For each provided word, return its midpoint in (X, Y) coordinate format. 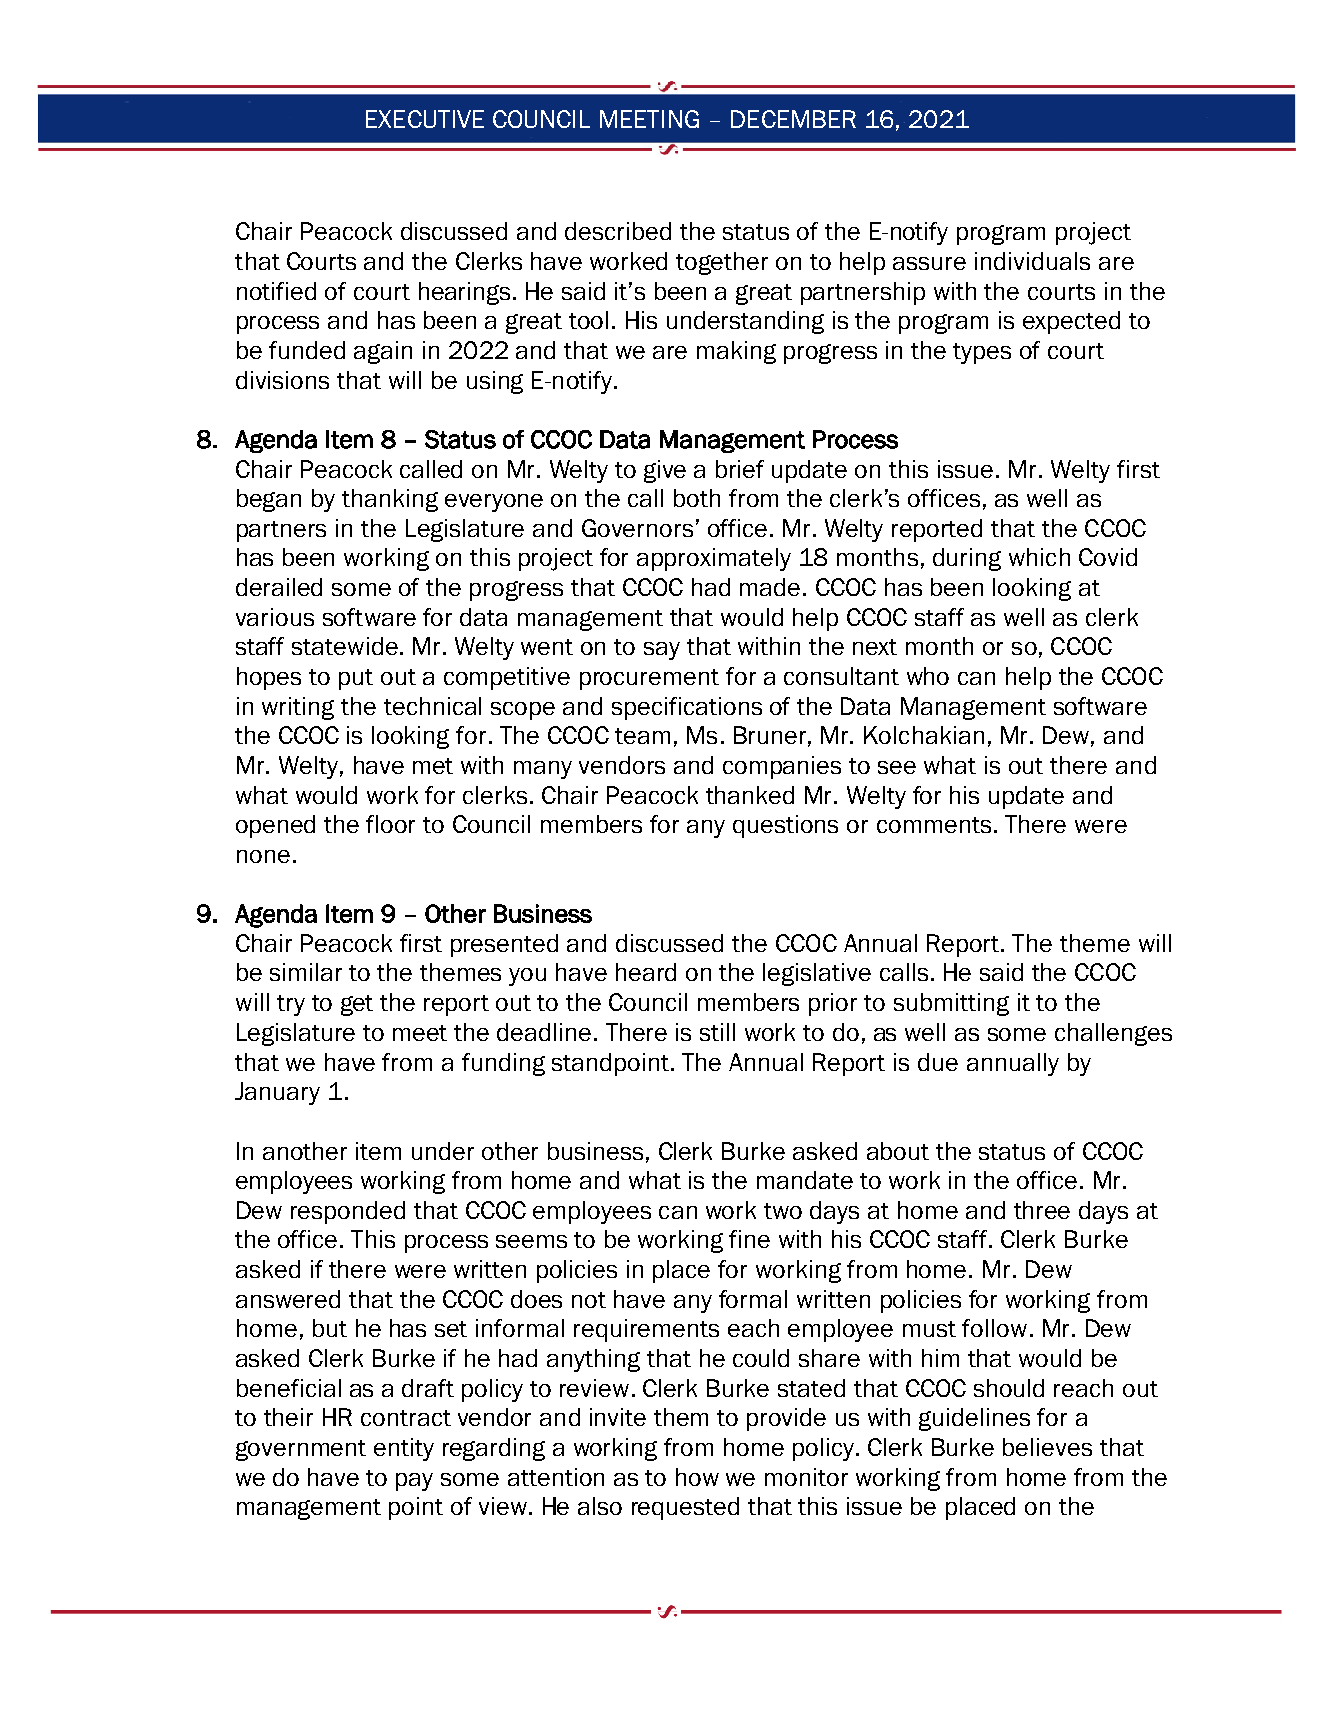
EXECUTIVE (425, 119)
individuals (1032, 261)
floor (390, 824)
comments (934, 825)
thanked (750, 795)
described (618, 231)
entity (404, 1449)
